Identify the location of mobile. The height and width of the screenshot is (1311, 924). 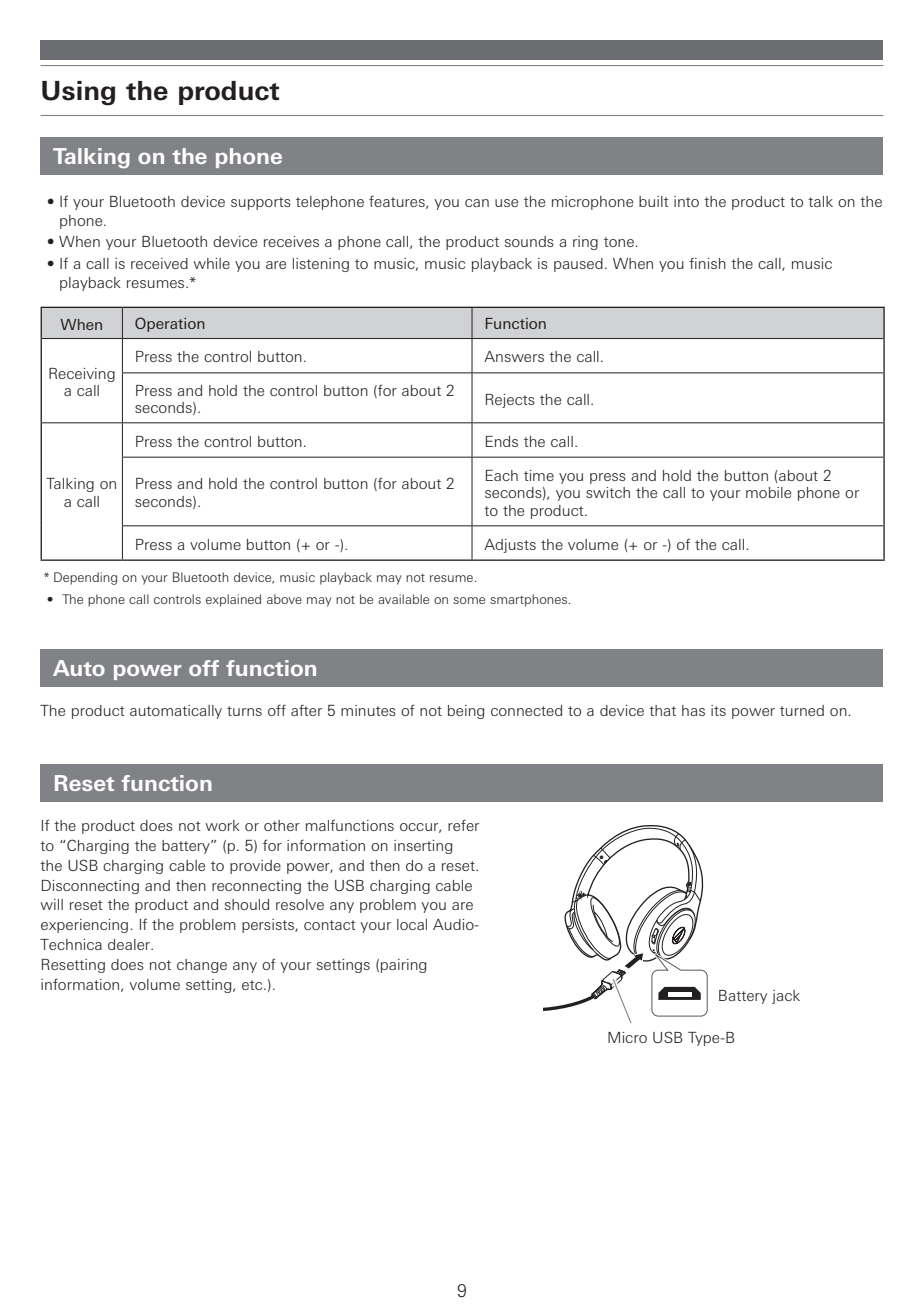
(768, 492).
